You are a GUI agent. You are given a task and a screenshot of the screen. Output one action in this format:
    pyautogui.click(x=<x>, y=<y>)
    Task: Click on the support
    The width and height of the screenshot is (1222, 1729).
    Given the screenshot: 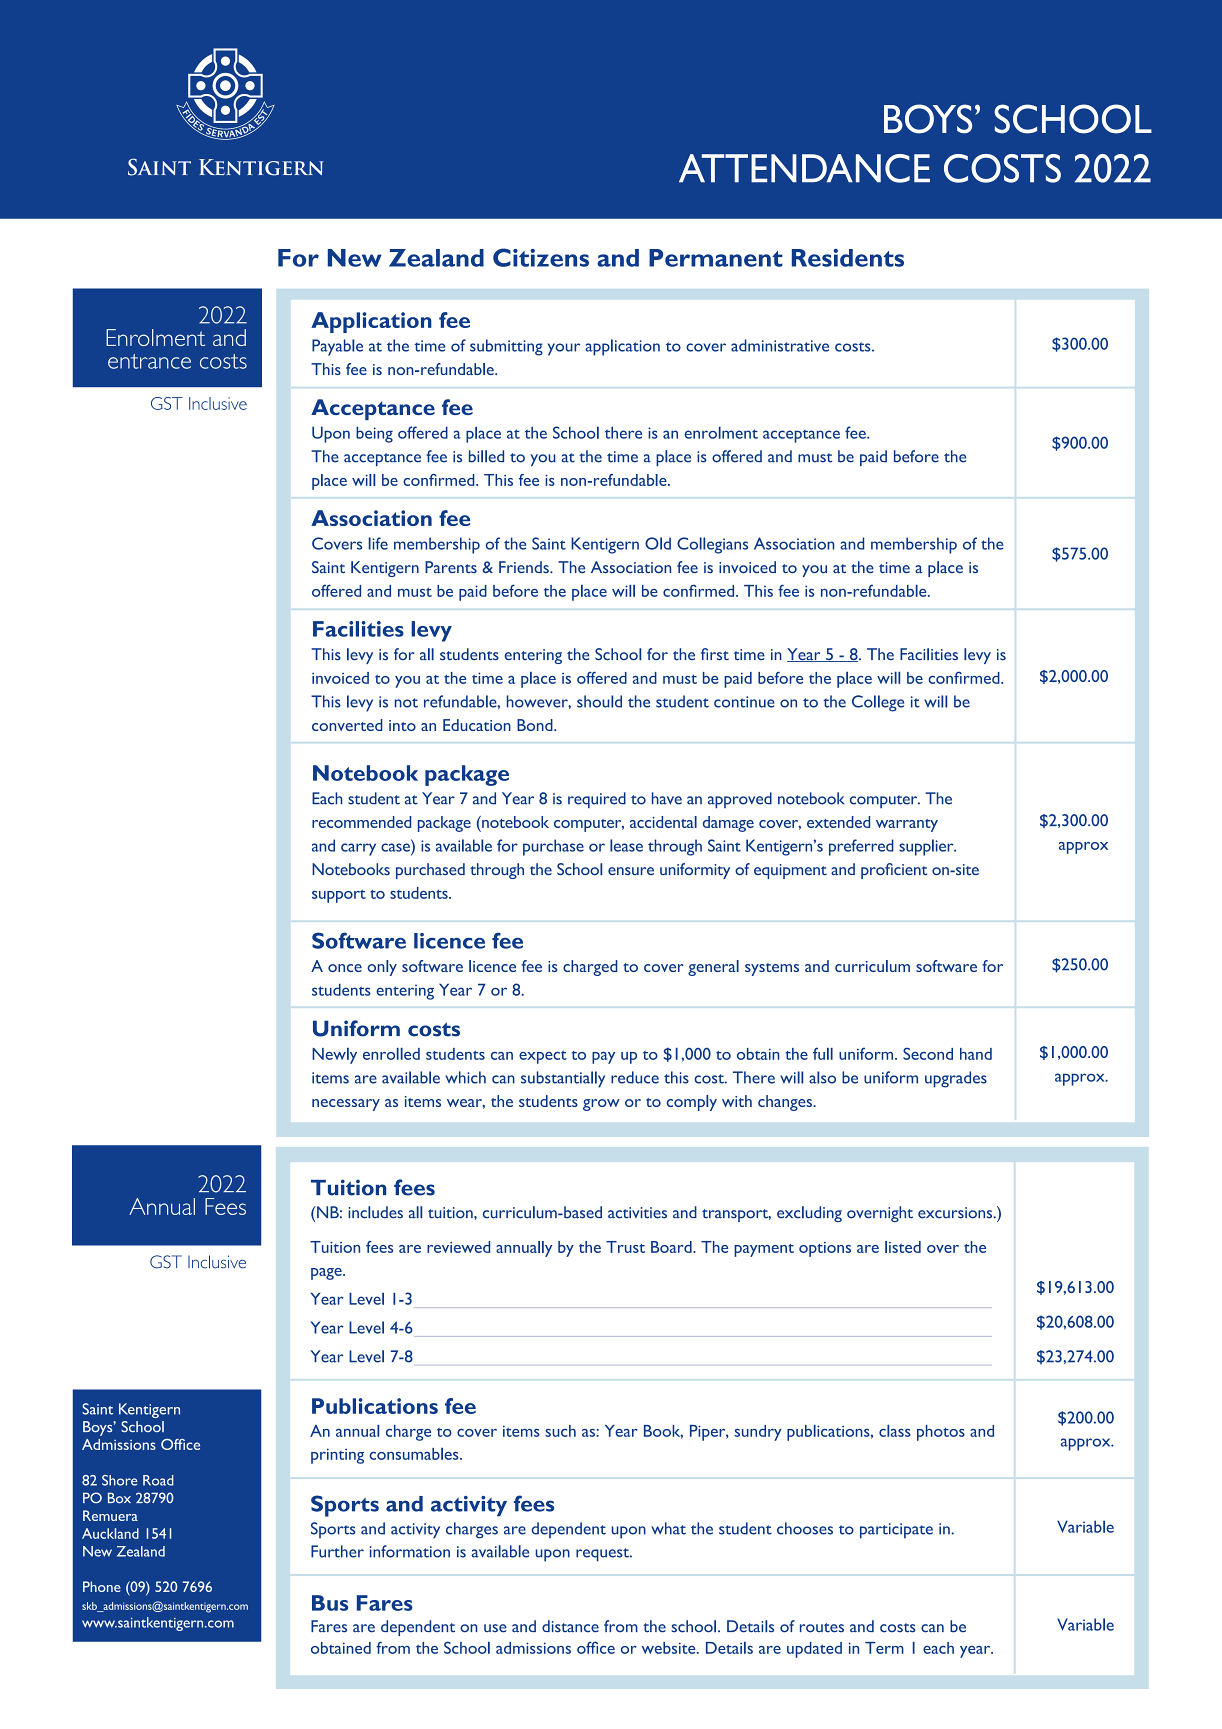 What is the action you would take?
    pyautogui.click(x=339, y=896)
